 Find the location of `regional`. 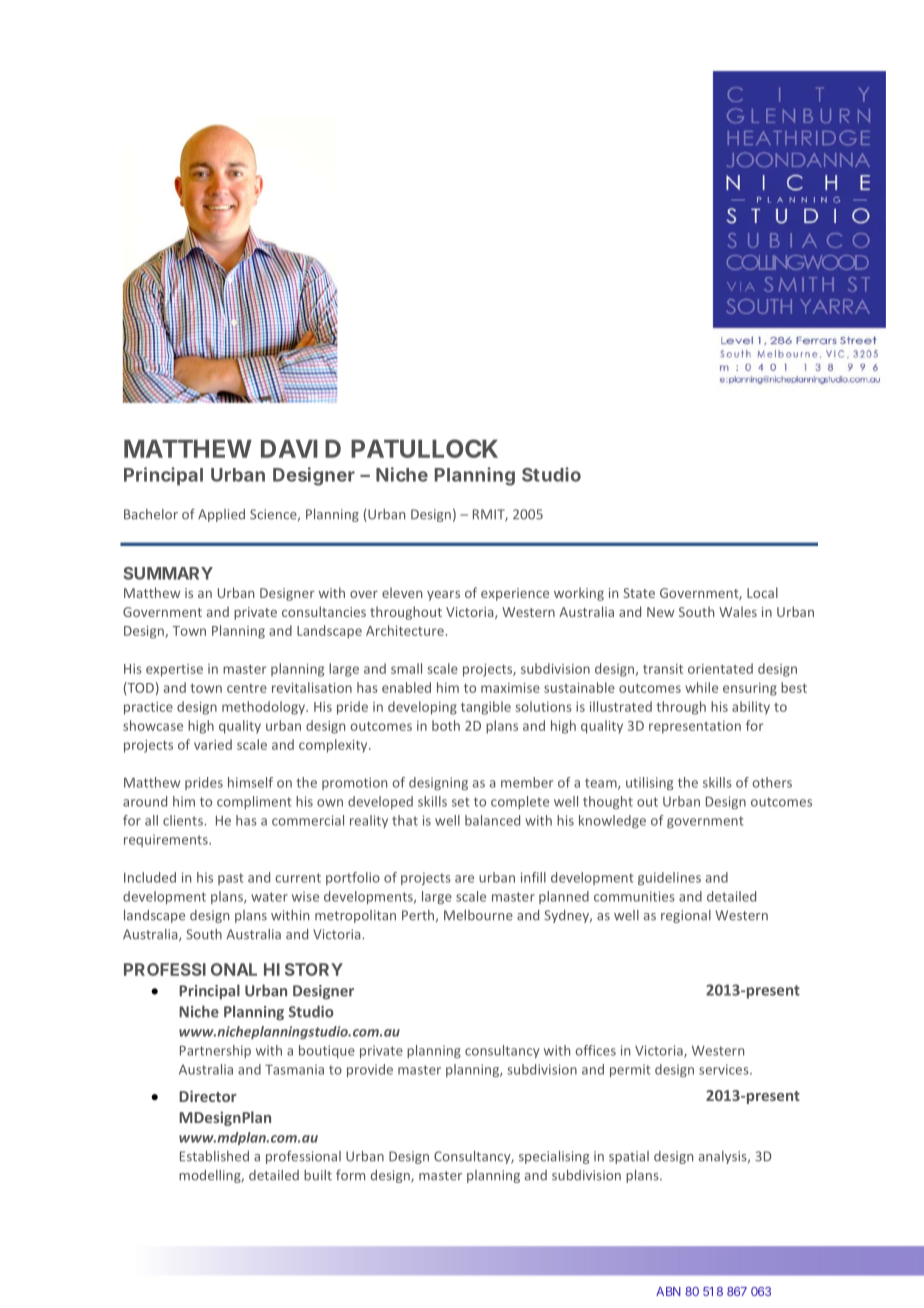

regional is located at coordinates (686, 916).
